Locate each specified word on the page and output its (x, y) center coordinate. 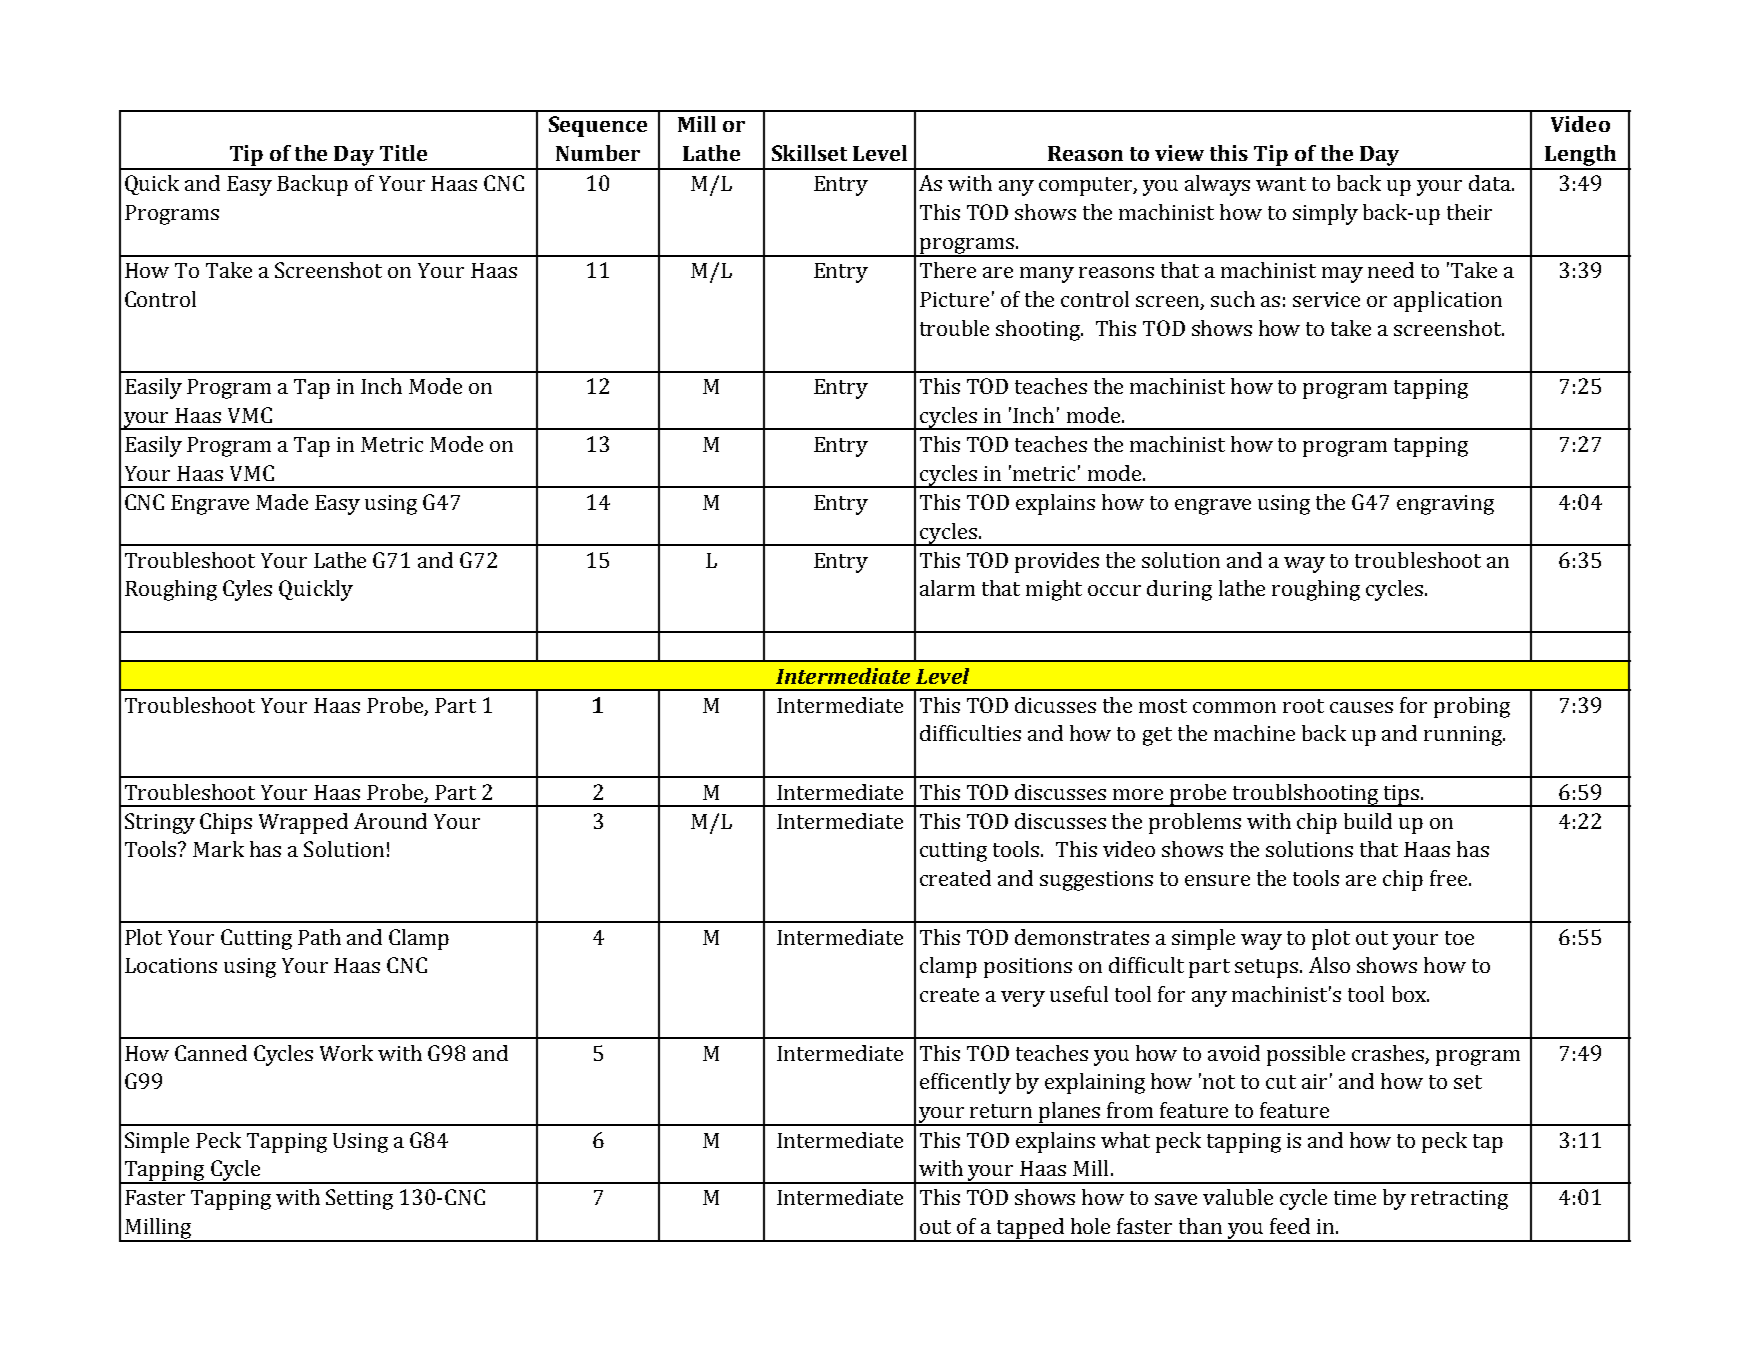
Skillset (809, 153)
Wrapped (303, 823)
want (1281, 184)
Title (403, 153)
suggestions (1096, 881)
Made (282, 502)
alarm (947, 588)
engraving (1445, 505)
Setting (359, 1199)
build (1368, 821)
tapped (1031, 1229)
